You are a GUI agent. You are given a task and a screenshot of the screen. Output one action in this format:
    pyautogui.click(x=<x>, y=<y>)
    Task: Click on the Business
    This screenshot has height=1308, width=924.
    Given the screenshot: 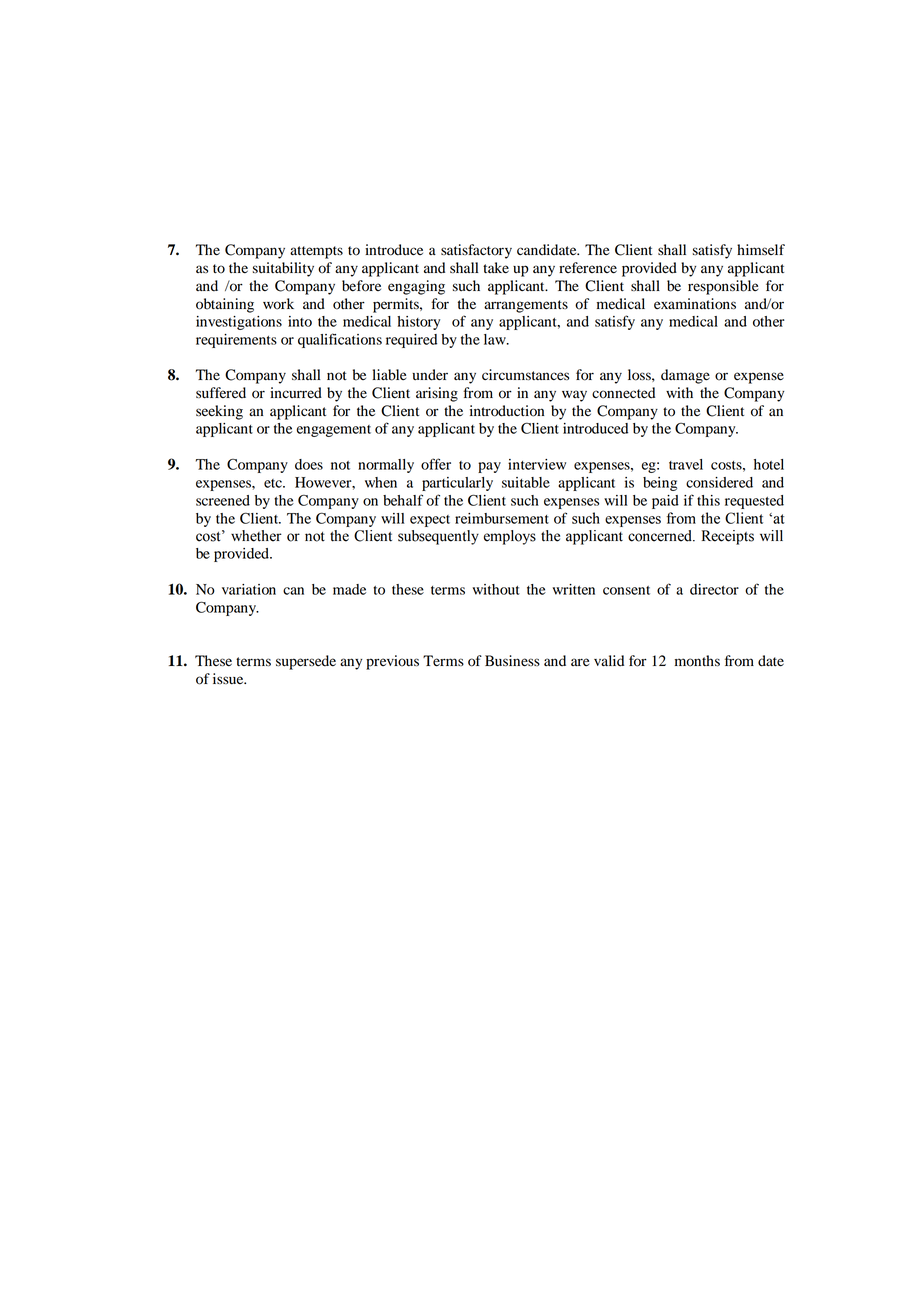 What is the action you would take?
    pyautogui.click(x=512, y=661)
